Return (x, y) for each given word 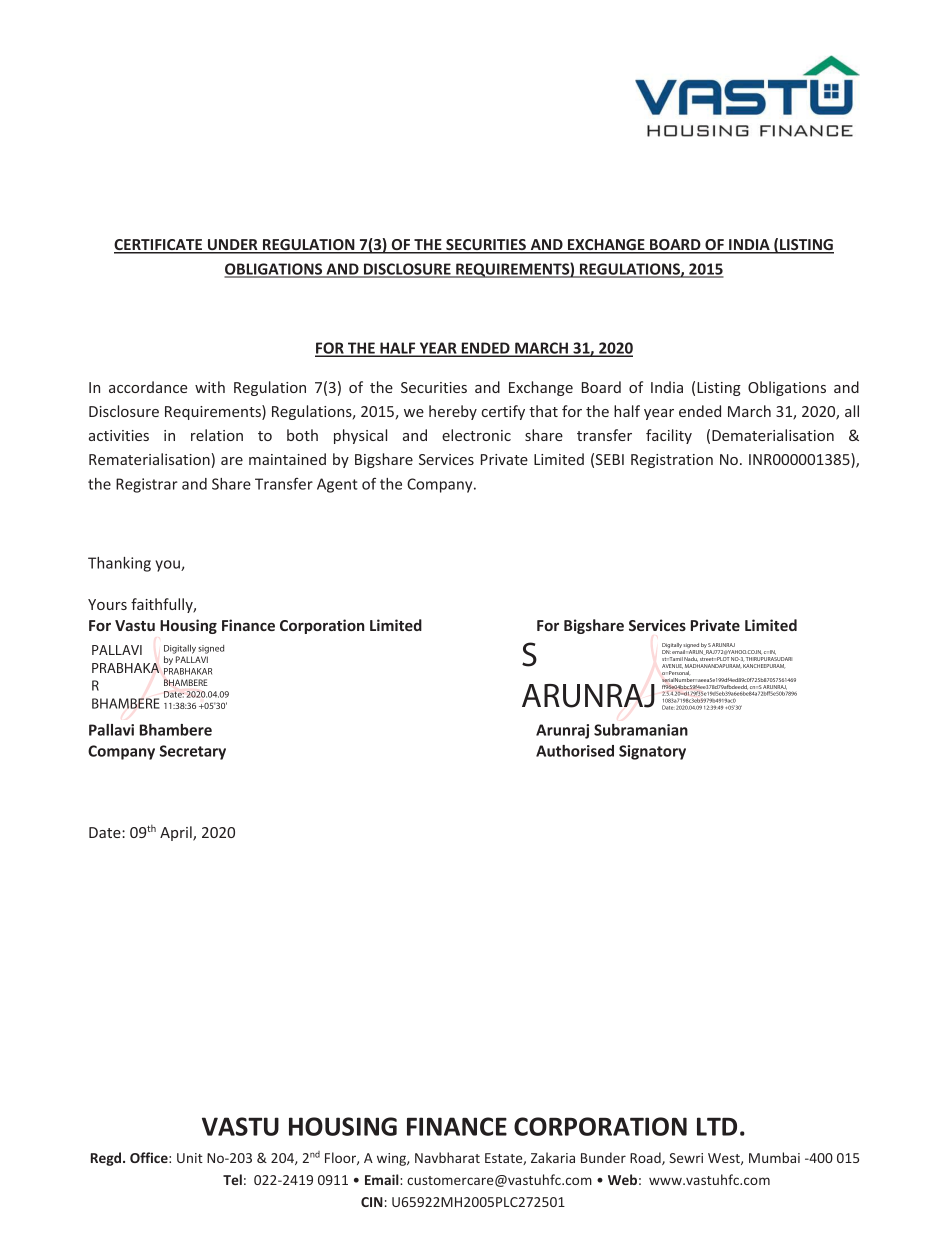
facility (669, 436)
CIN (372, 1202)
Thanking (119, 564)
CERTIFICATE (159, 246)
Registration (672, 461)
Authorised (575, 751)
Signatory (652, 752)
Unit (190, 1158)
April (177, 833)
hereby (453, 412)
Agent (337, 485)
